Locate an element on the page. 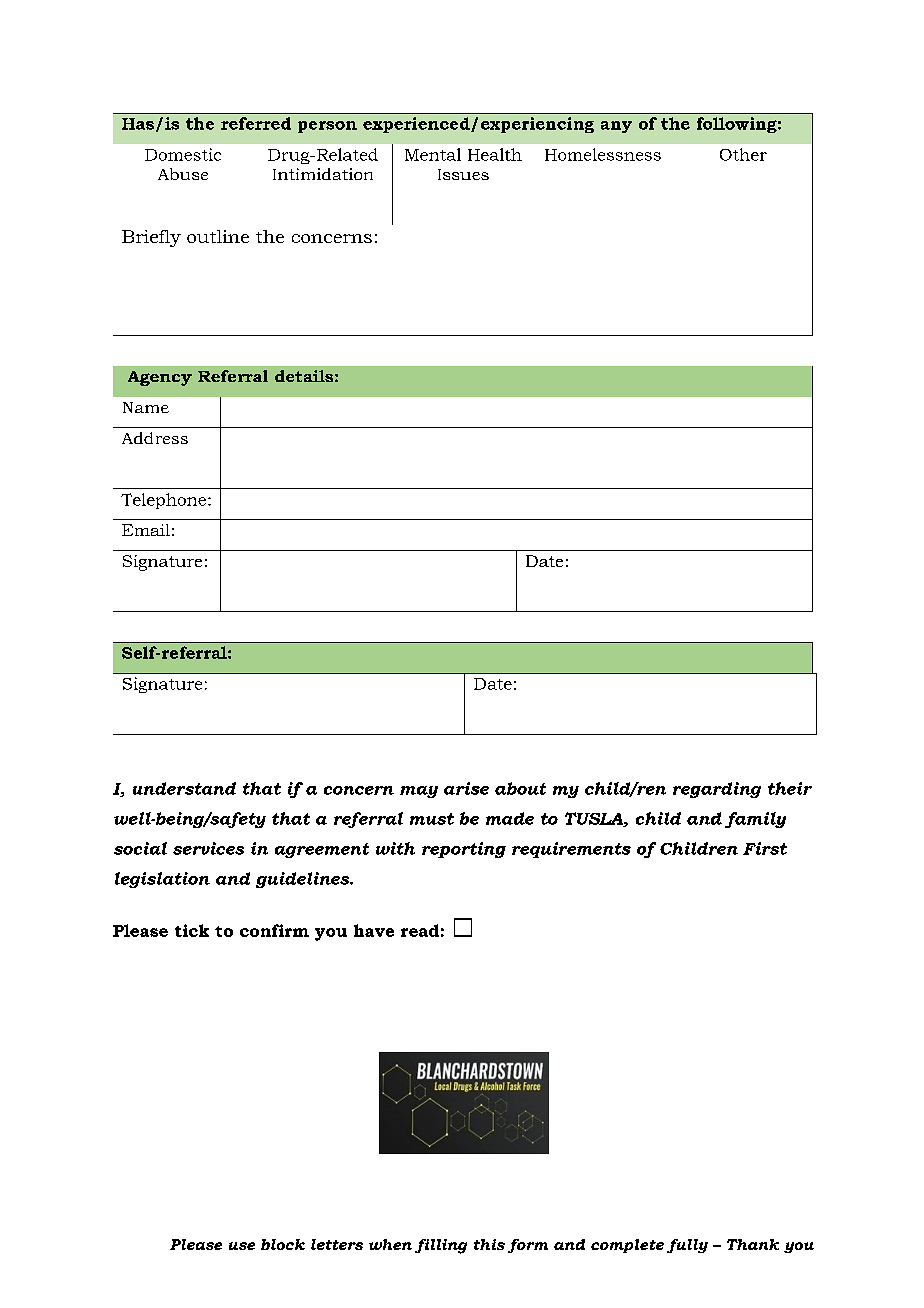 This page has height=1308, width=924. understand is located at coordinates (184, 788).
